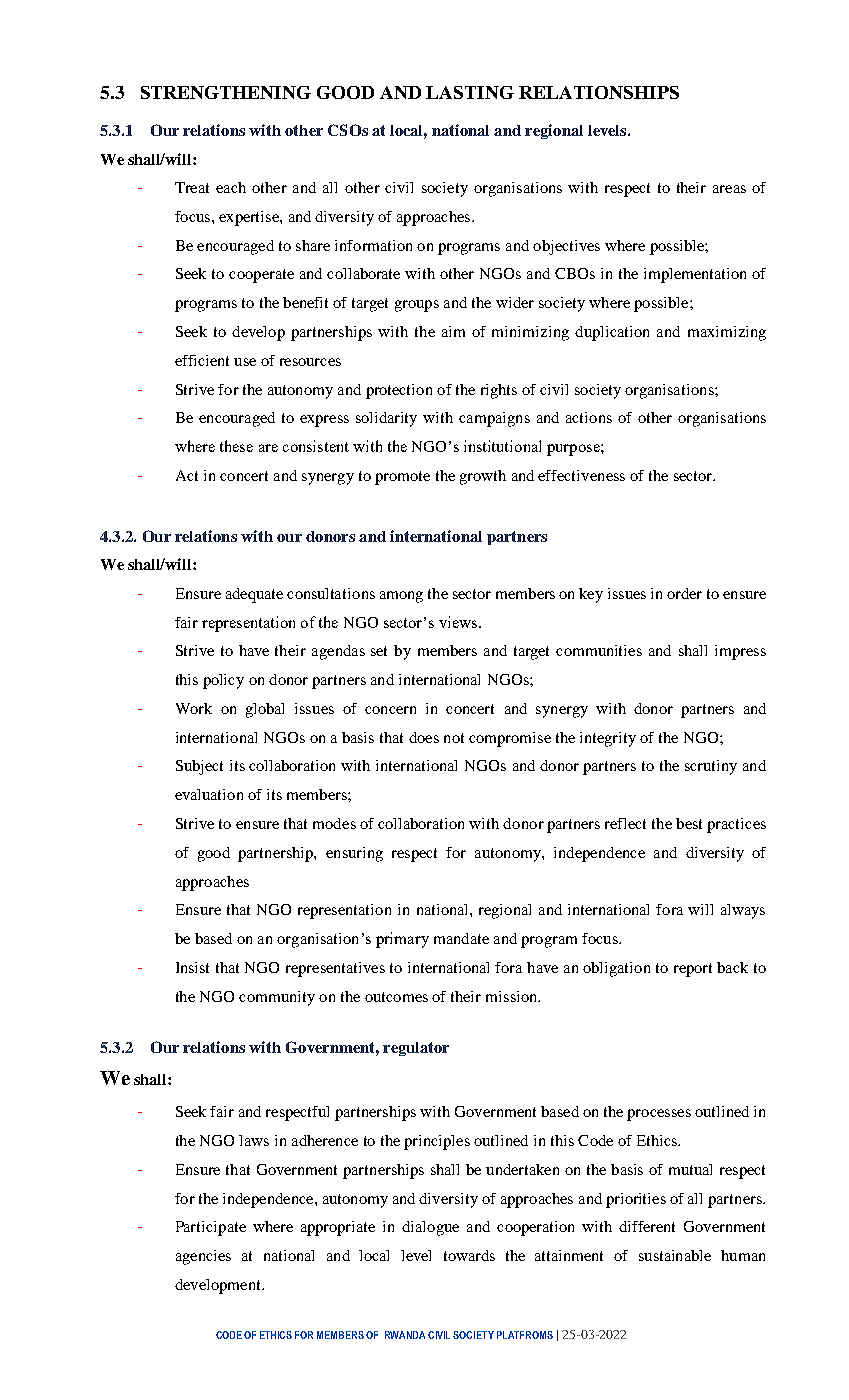  What do you see at coordinates (454, 738) in the document?
I see `not` at bounding box center [454, 738].
